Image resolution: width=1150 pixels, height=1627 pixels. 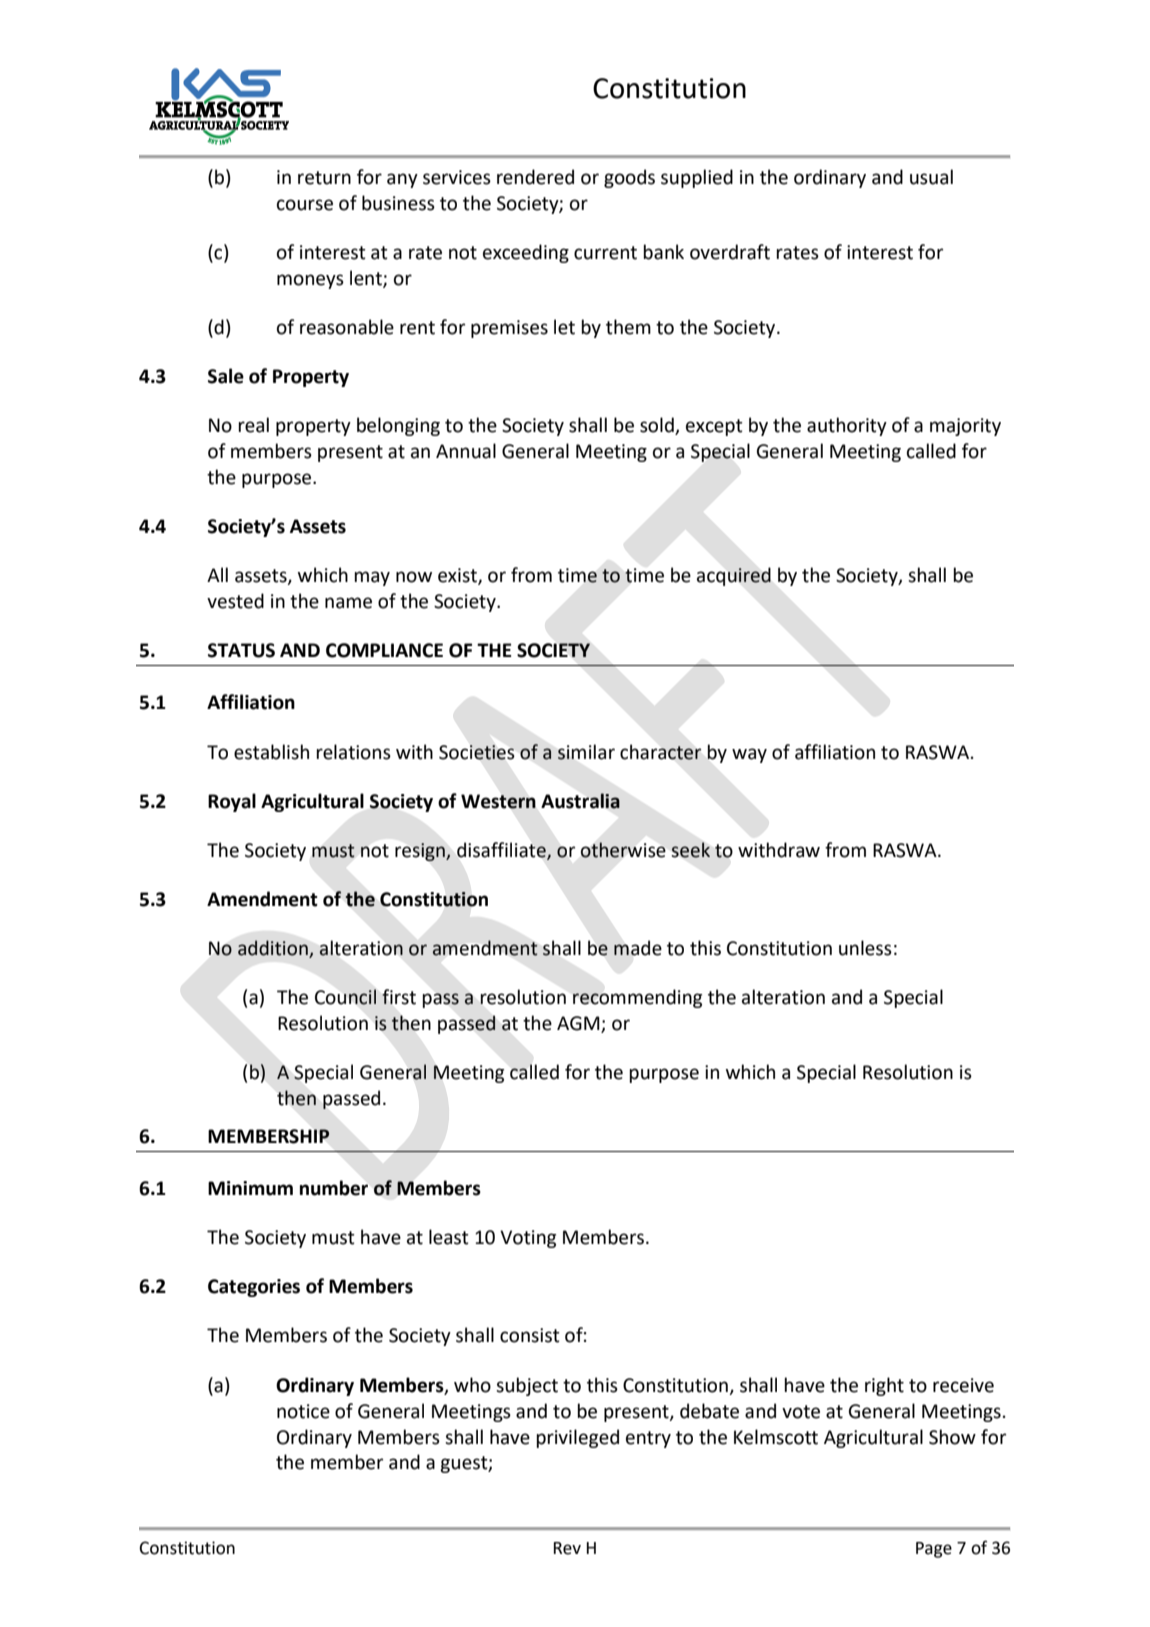 What do you see at coordinates (865, 948) in the document?
I see `unless` at bounding box center [865, 948].
